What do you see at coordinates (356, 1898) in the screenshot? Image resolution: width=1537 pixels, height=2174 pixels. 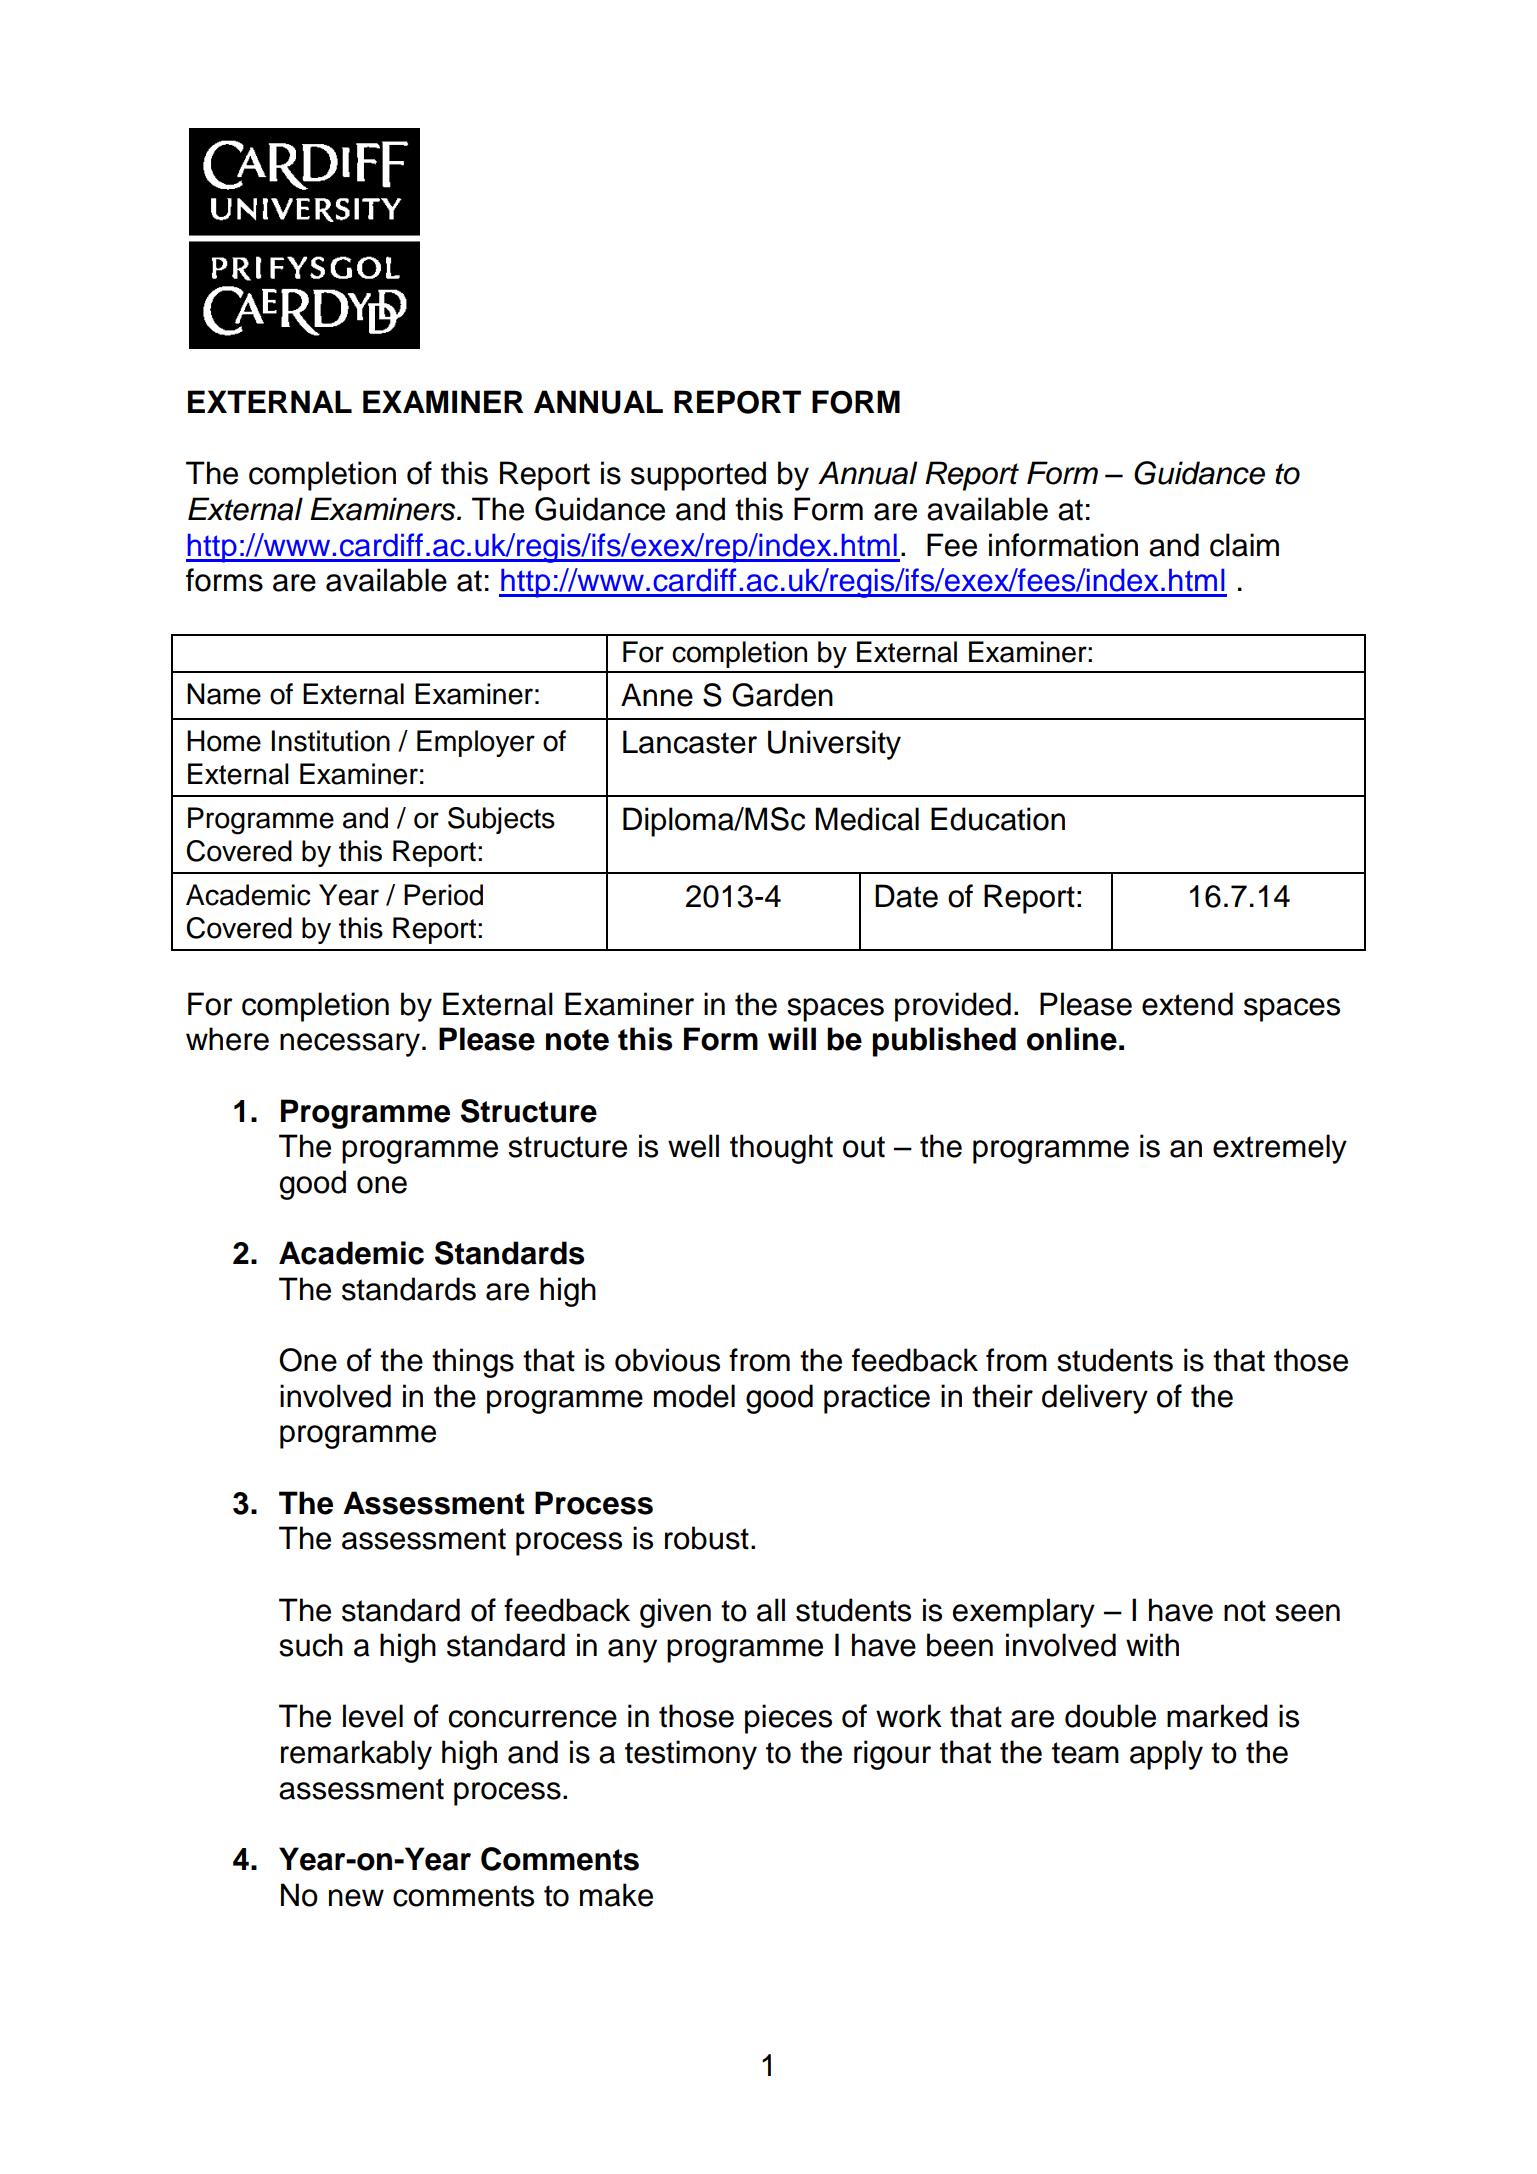 I see `new` at bounding box center [356, 1898].
